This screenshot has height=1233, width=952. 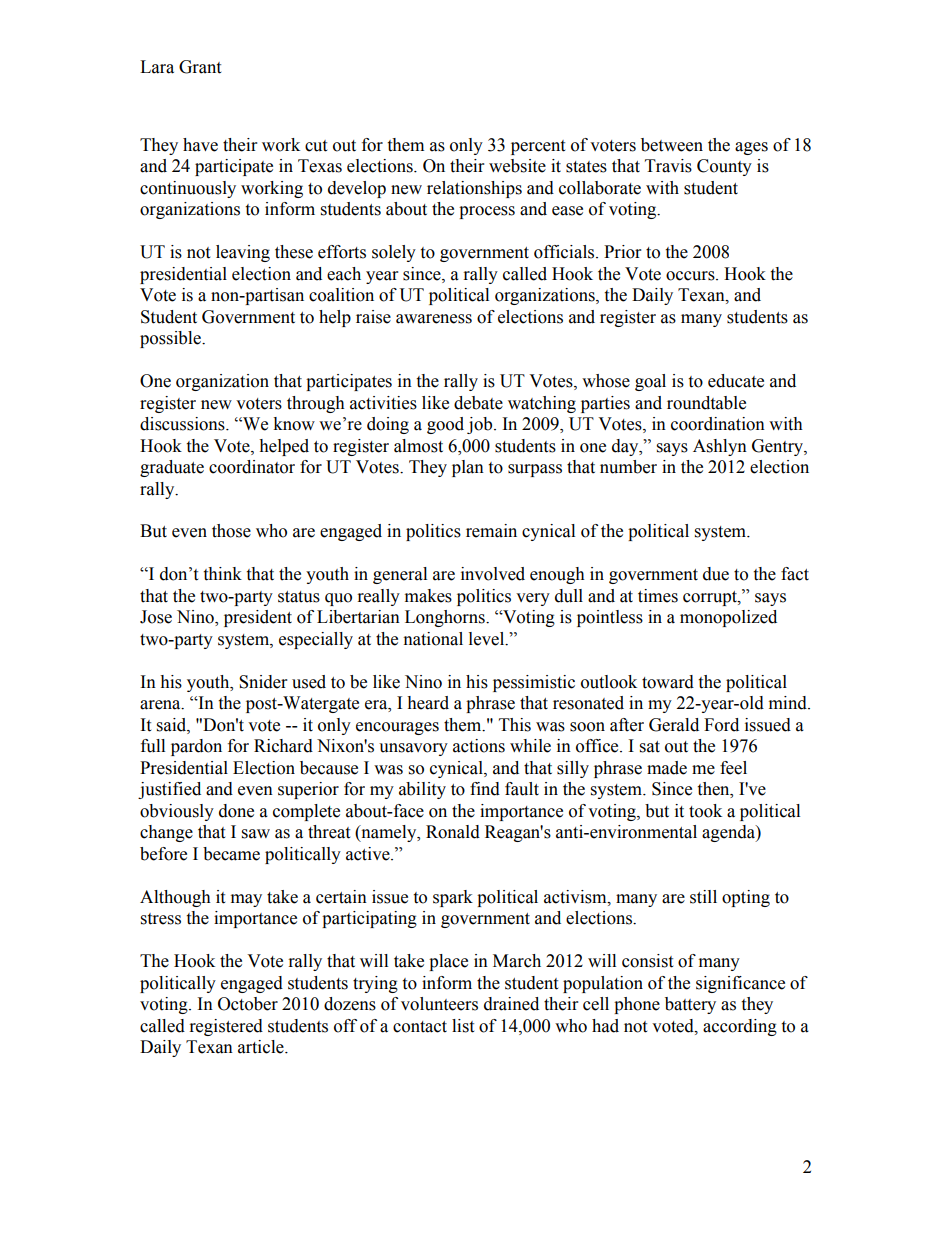 I want to click on list, so click(x=463, y=1026).
